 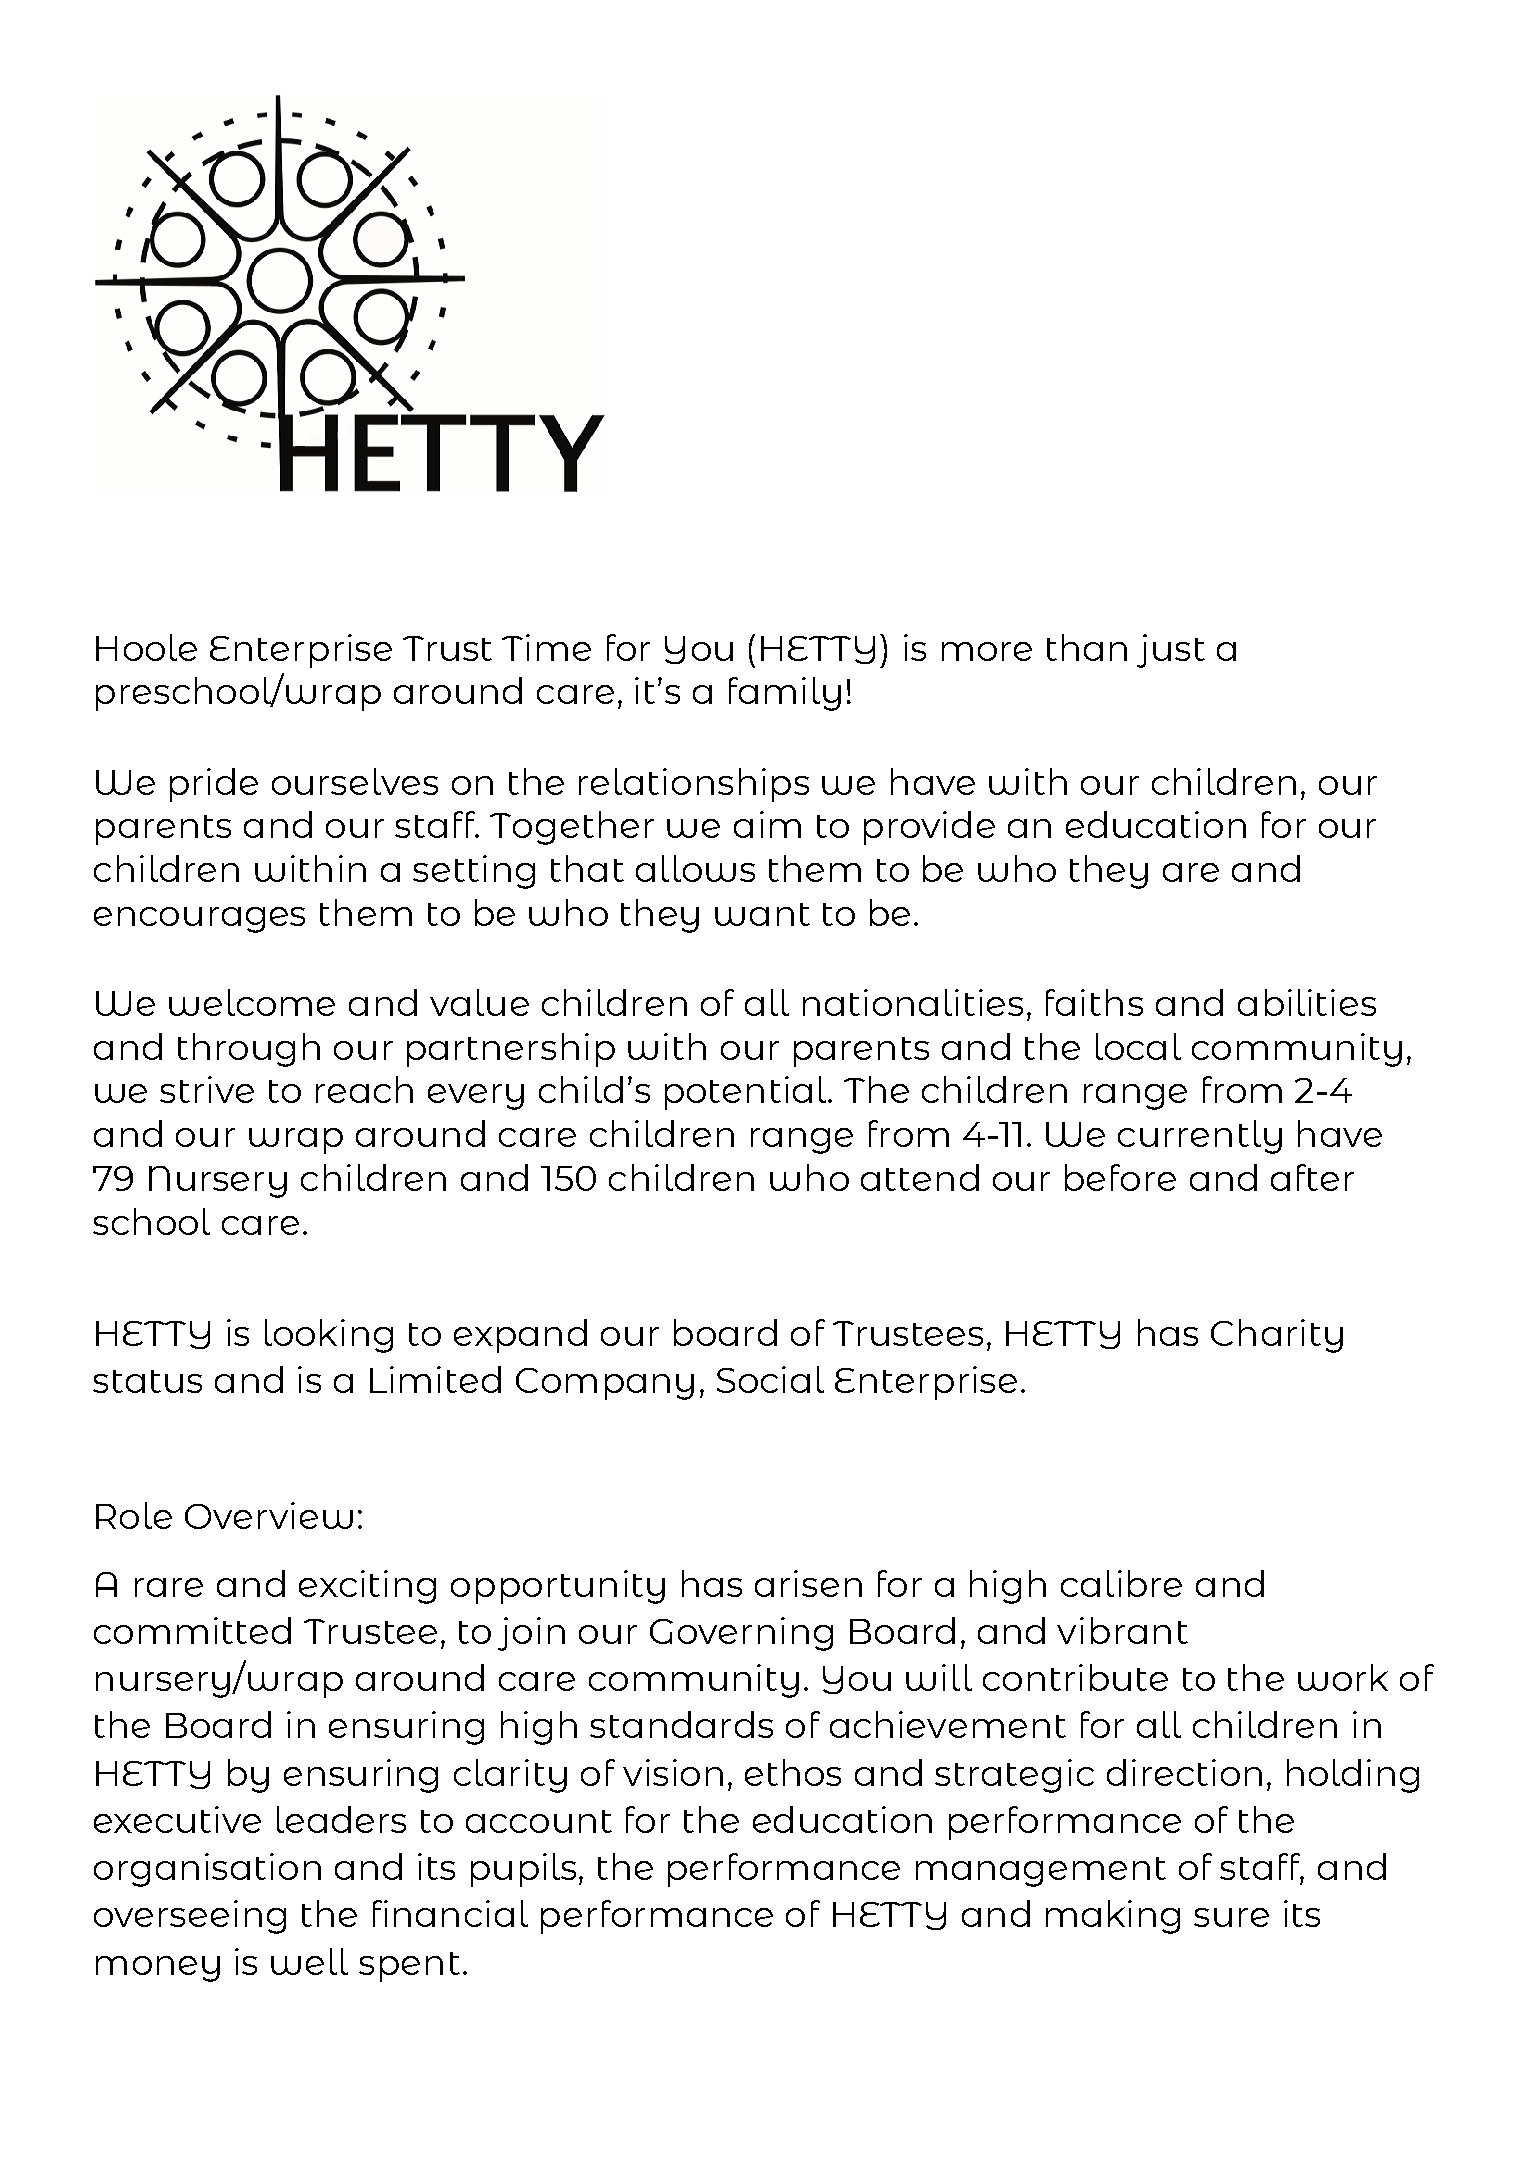 What do you see at coordinates (252, 1002) in the screenshot?
I see `welcome` at bounding box center [252, 1002].
